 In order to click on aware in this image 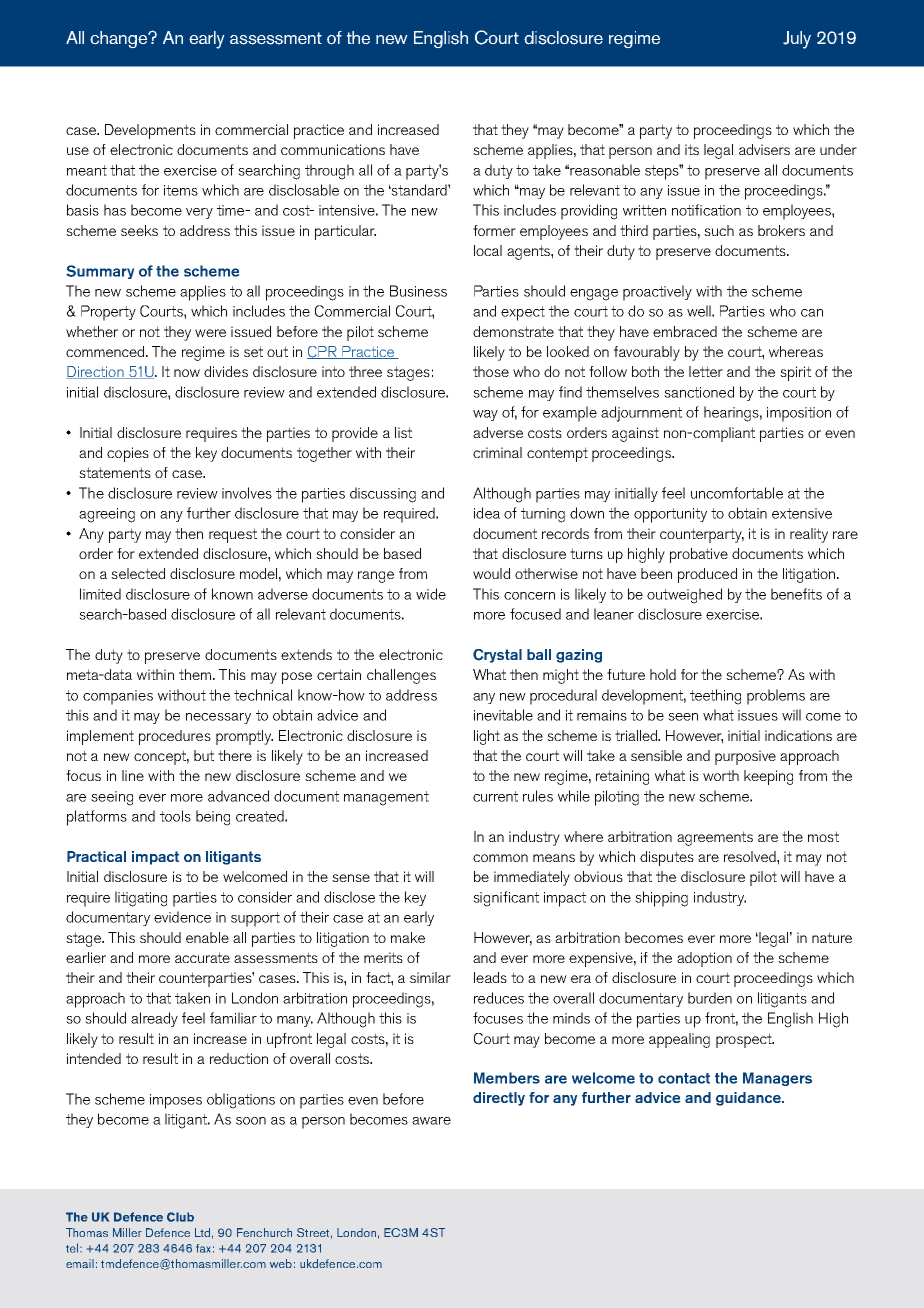, I will do `click(431, 1121)`.
